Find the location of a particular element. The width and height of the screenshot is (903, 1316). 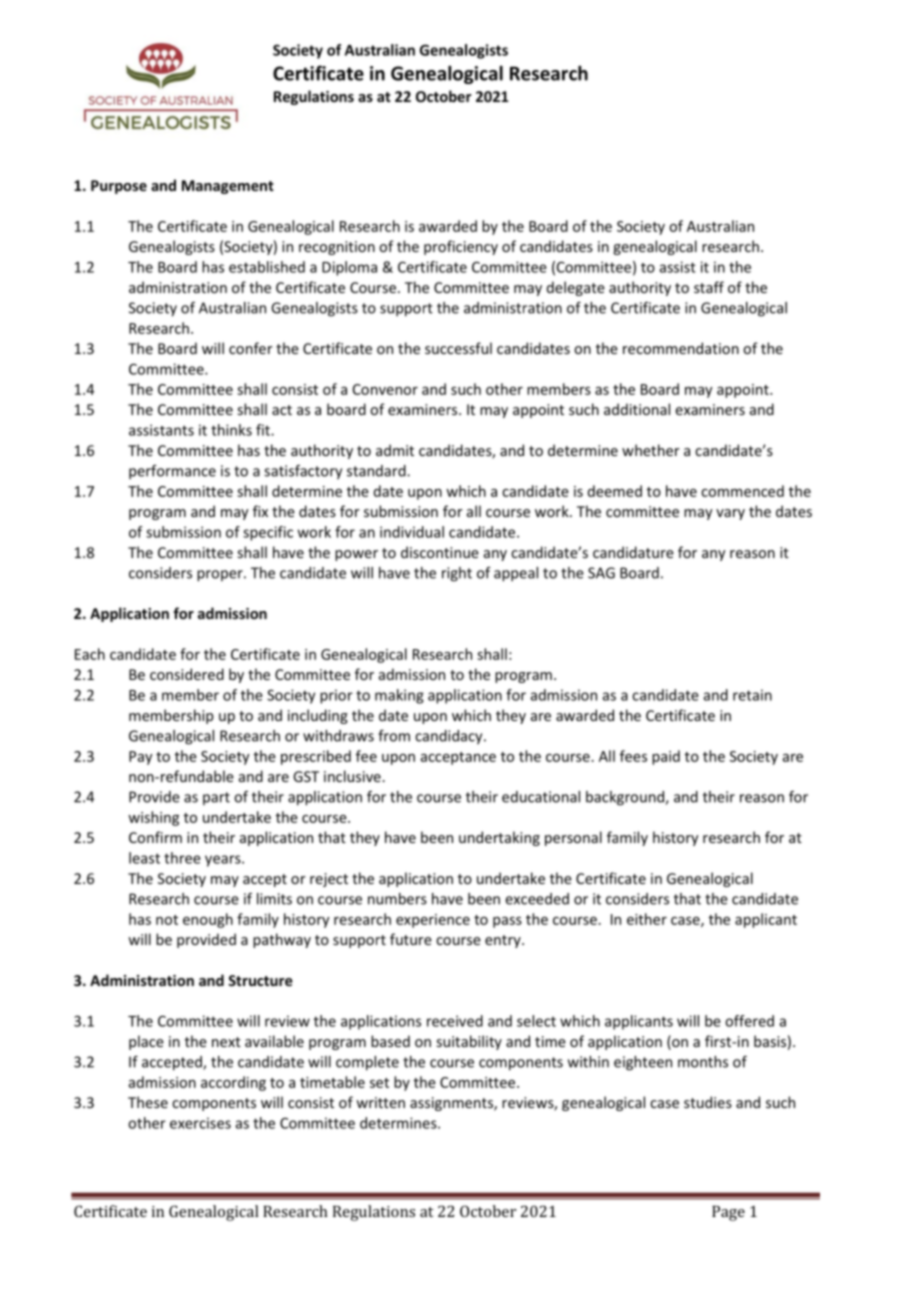

inclusive is located at coordinates (353, 776).
